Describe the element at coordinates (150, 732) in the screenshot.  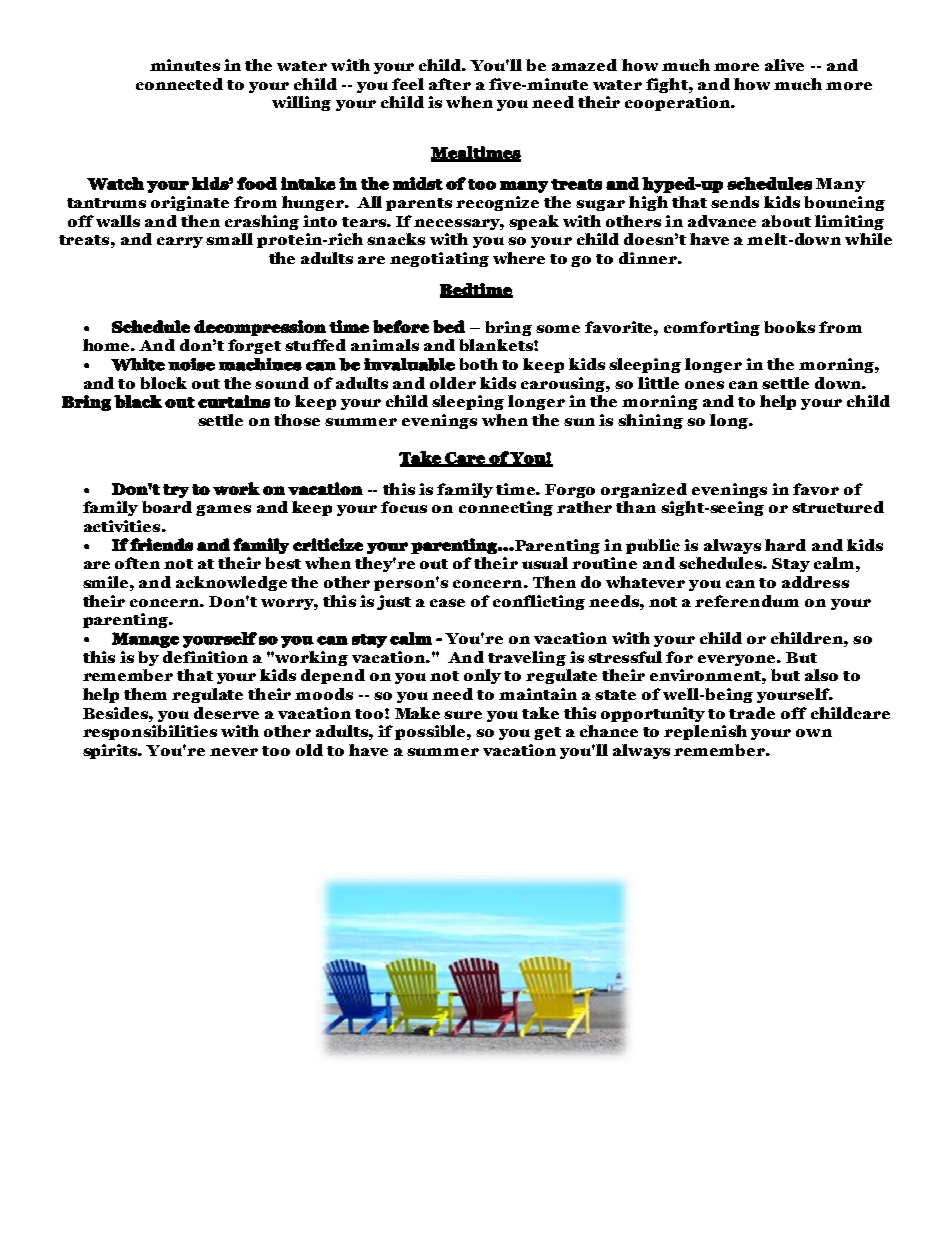
I see `responsibilities` at that location.
